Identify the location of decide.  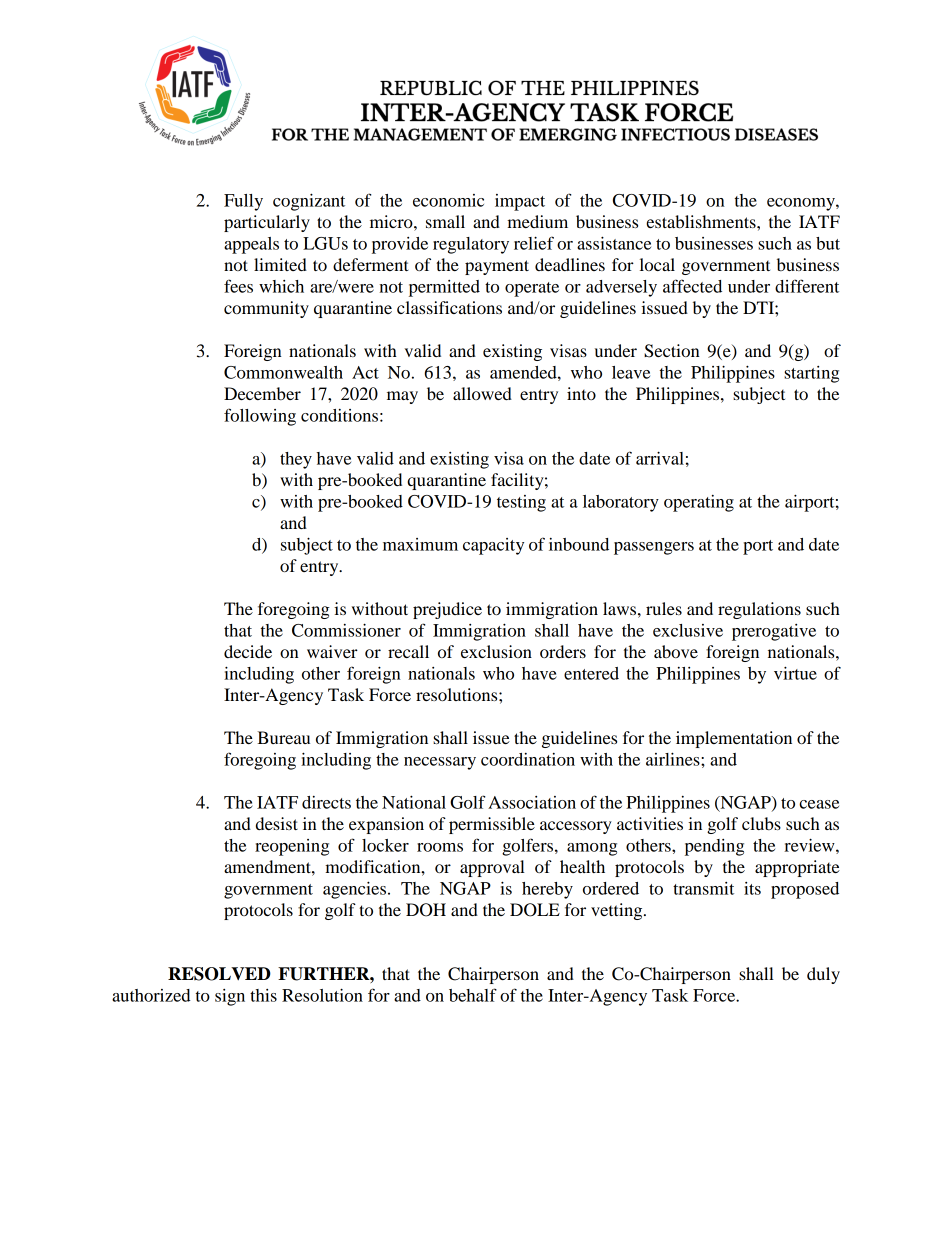
(248, 651).
